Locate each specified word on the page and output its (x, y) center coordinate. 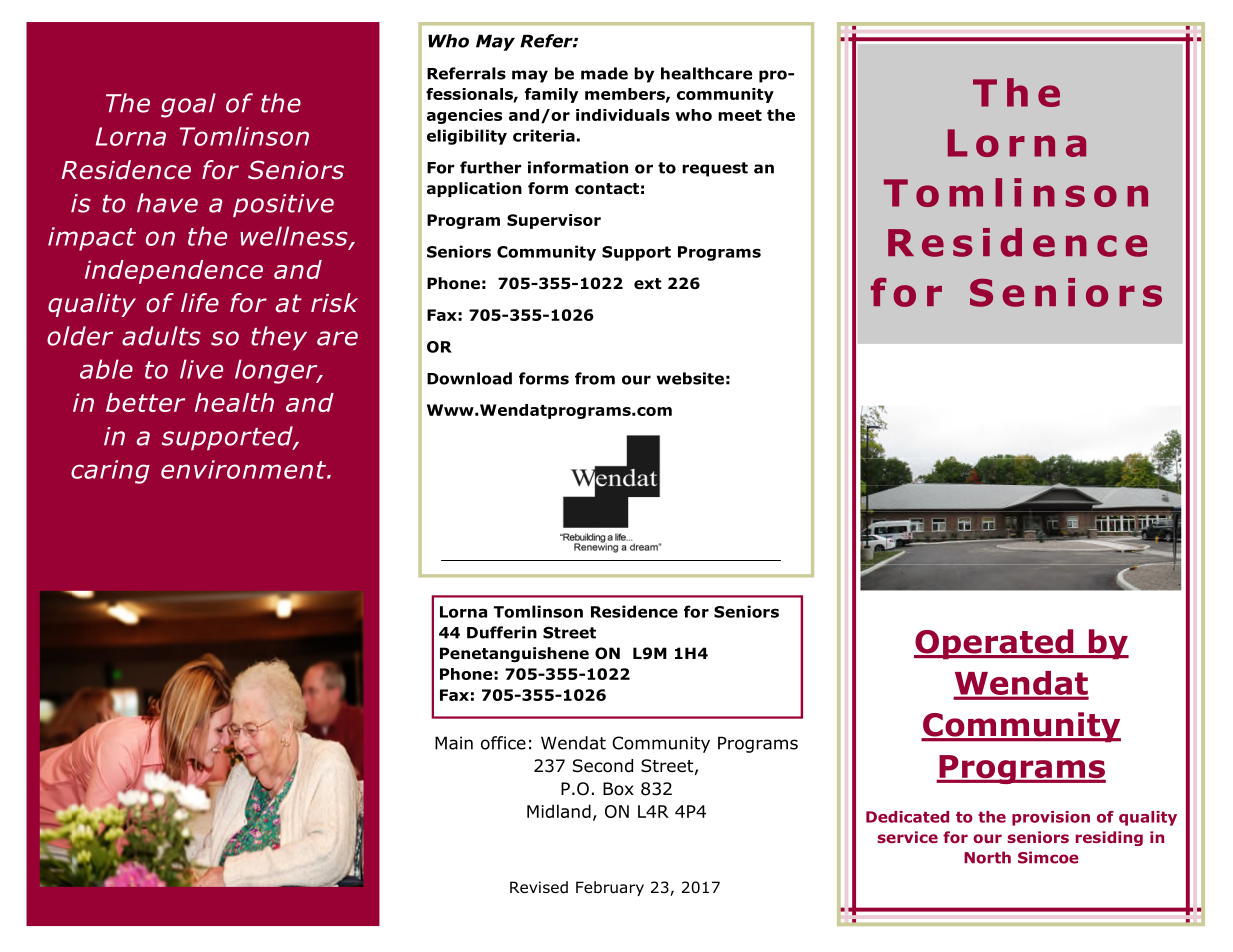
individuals (623, 115)
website (690, 378)
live (201, 369)
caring (110, 472)
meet (740, 115)
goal (188, 105)
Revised (539, 887)
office (503, 743)
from (595, 378)
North (987, 857)
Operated (995, 644)
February (610, 888)
